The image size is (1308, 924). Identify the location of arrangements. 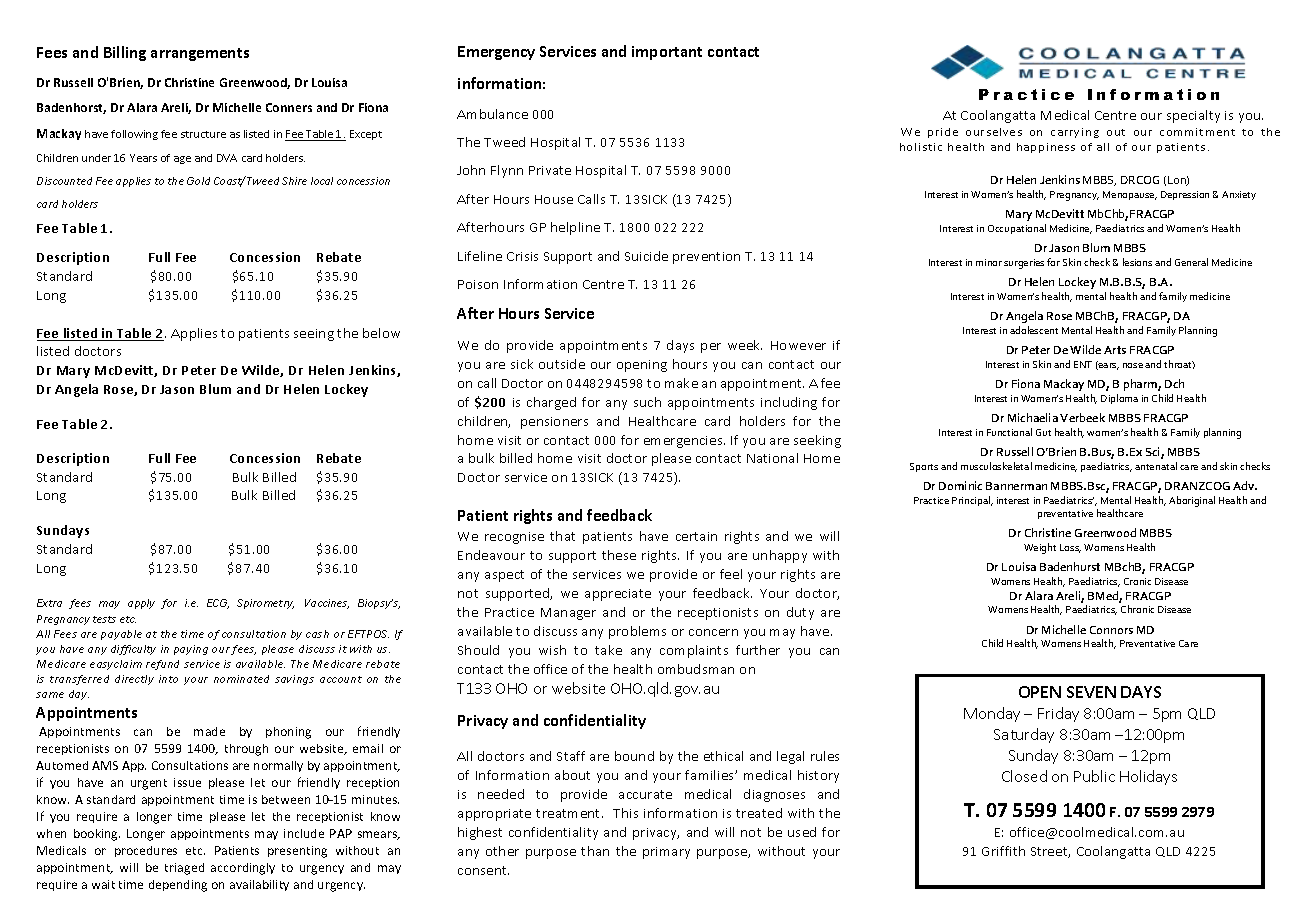
(200, 54).
